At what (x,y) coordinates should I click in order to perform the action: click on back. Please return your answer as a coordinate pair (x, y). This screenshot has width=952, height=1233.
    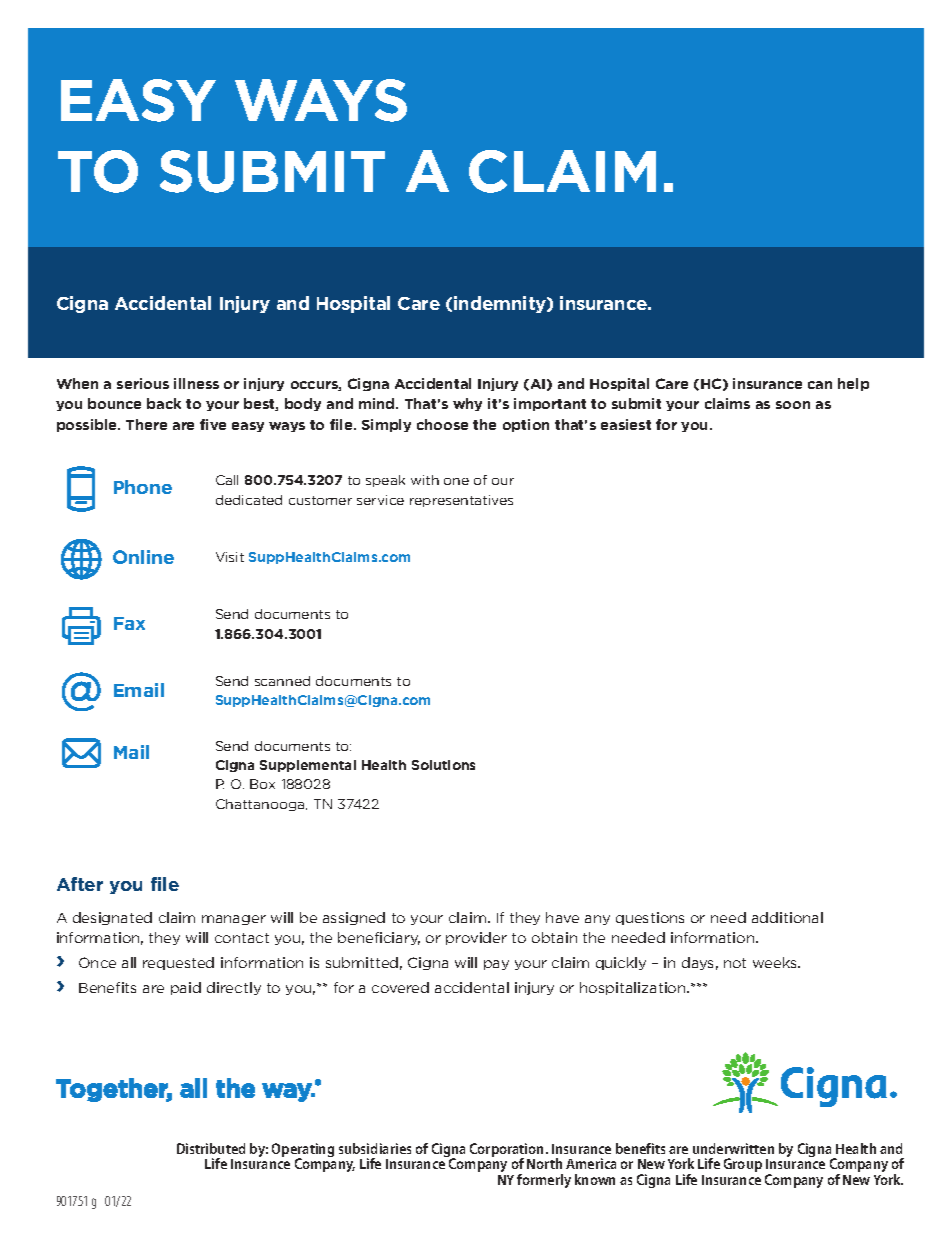
    Looking at the image, I should click on (164, 403).
